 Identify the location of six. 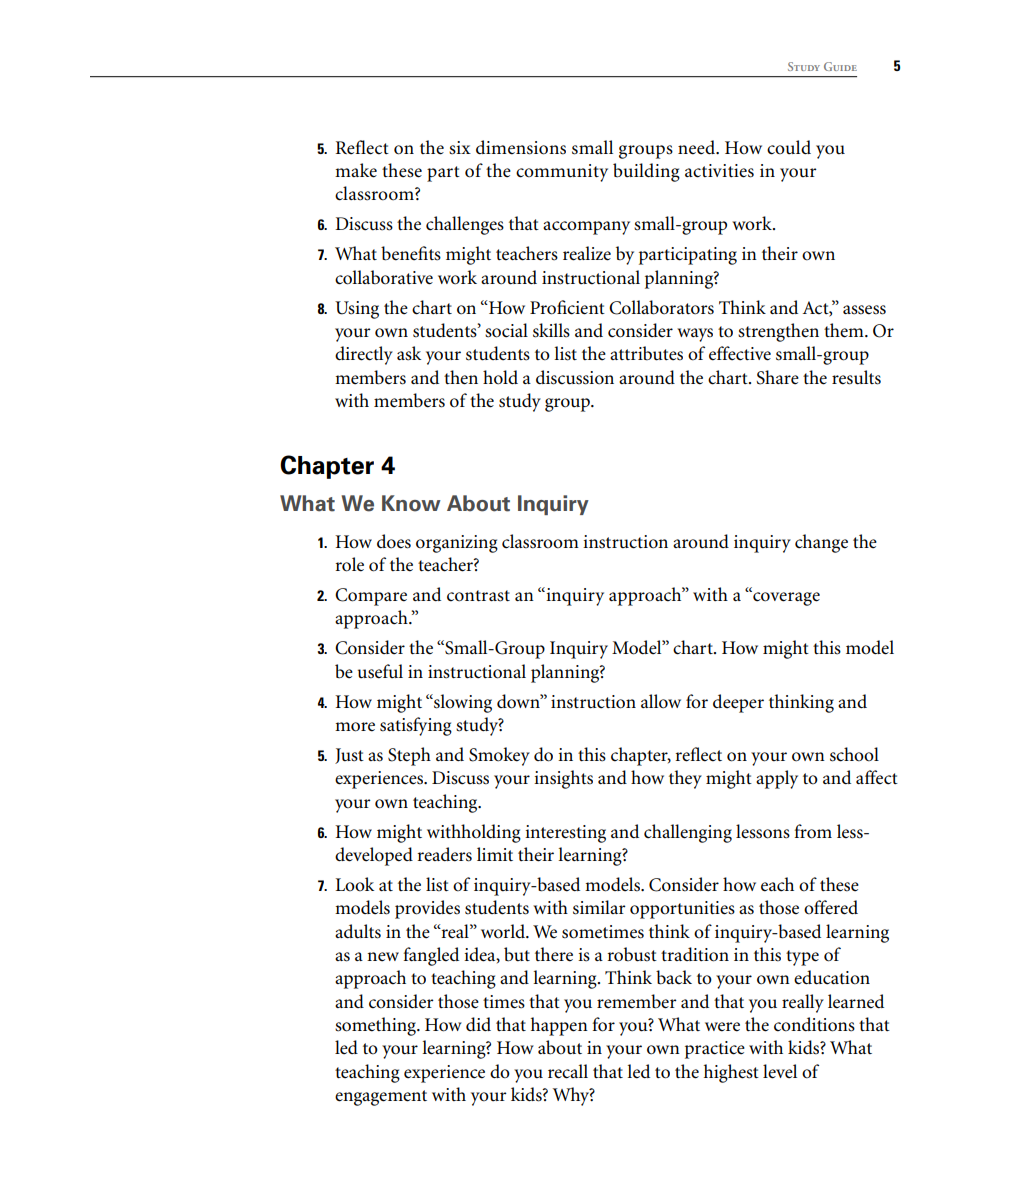
(460, 148).
